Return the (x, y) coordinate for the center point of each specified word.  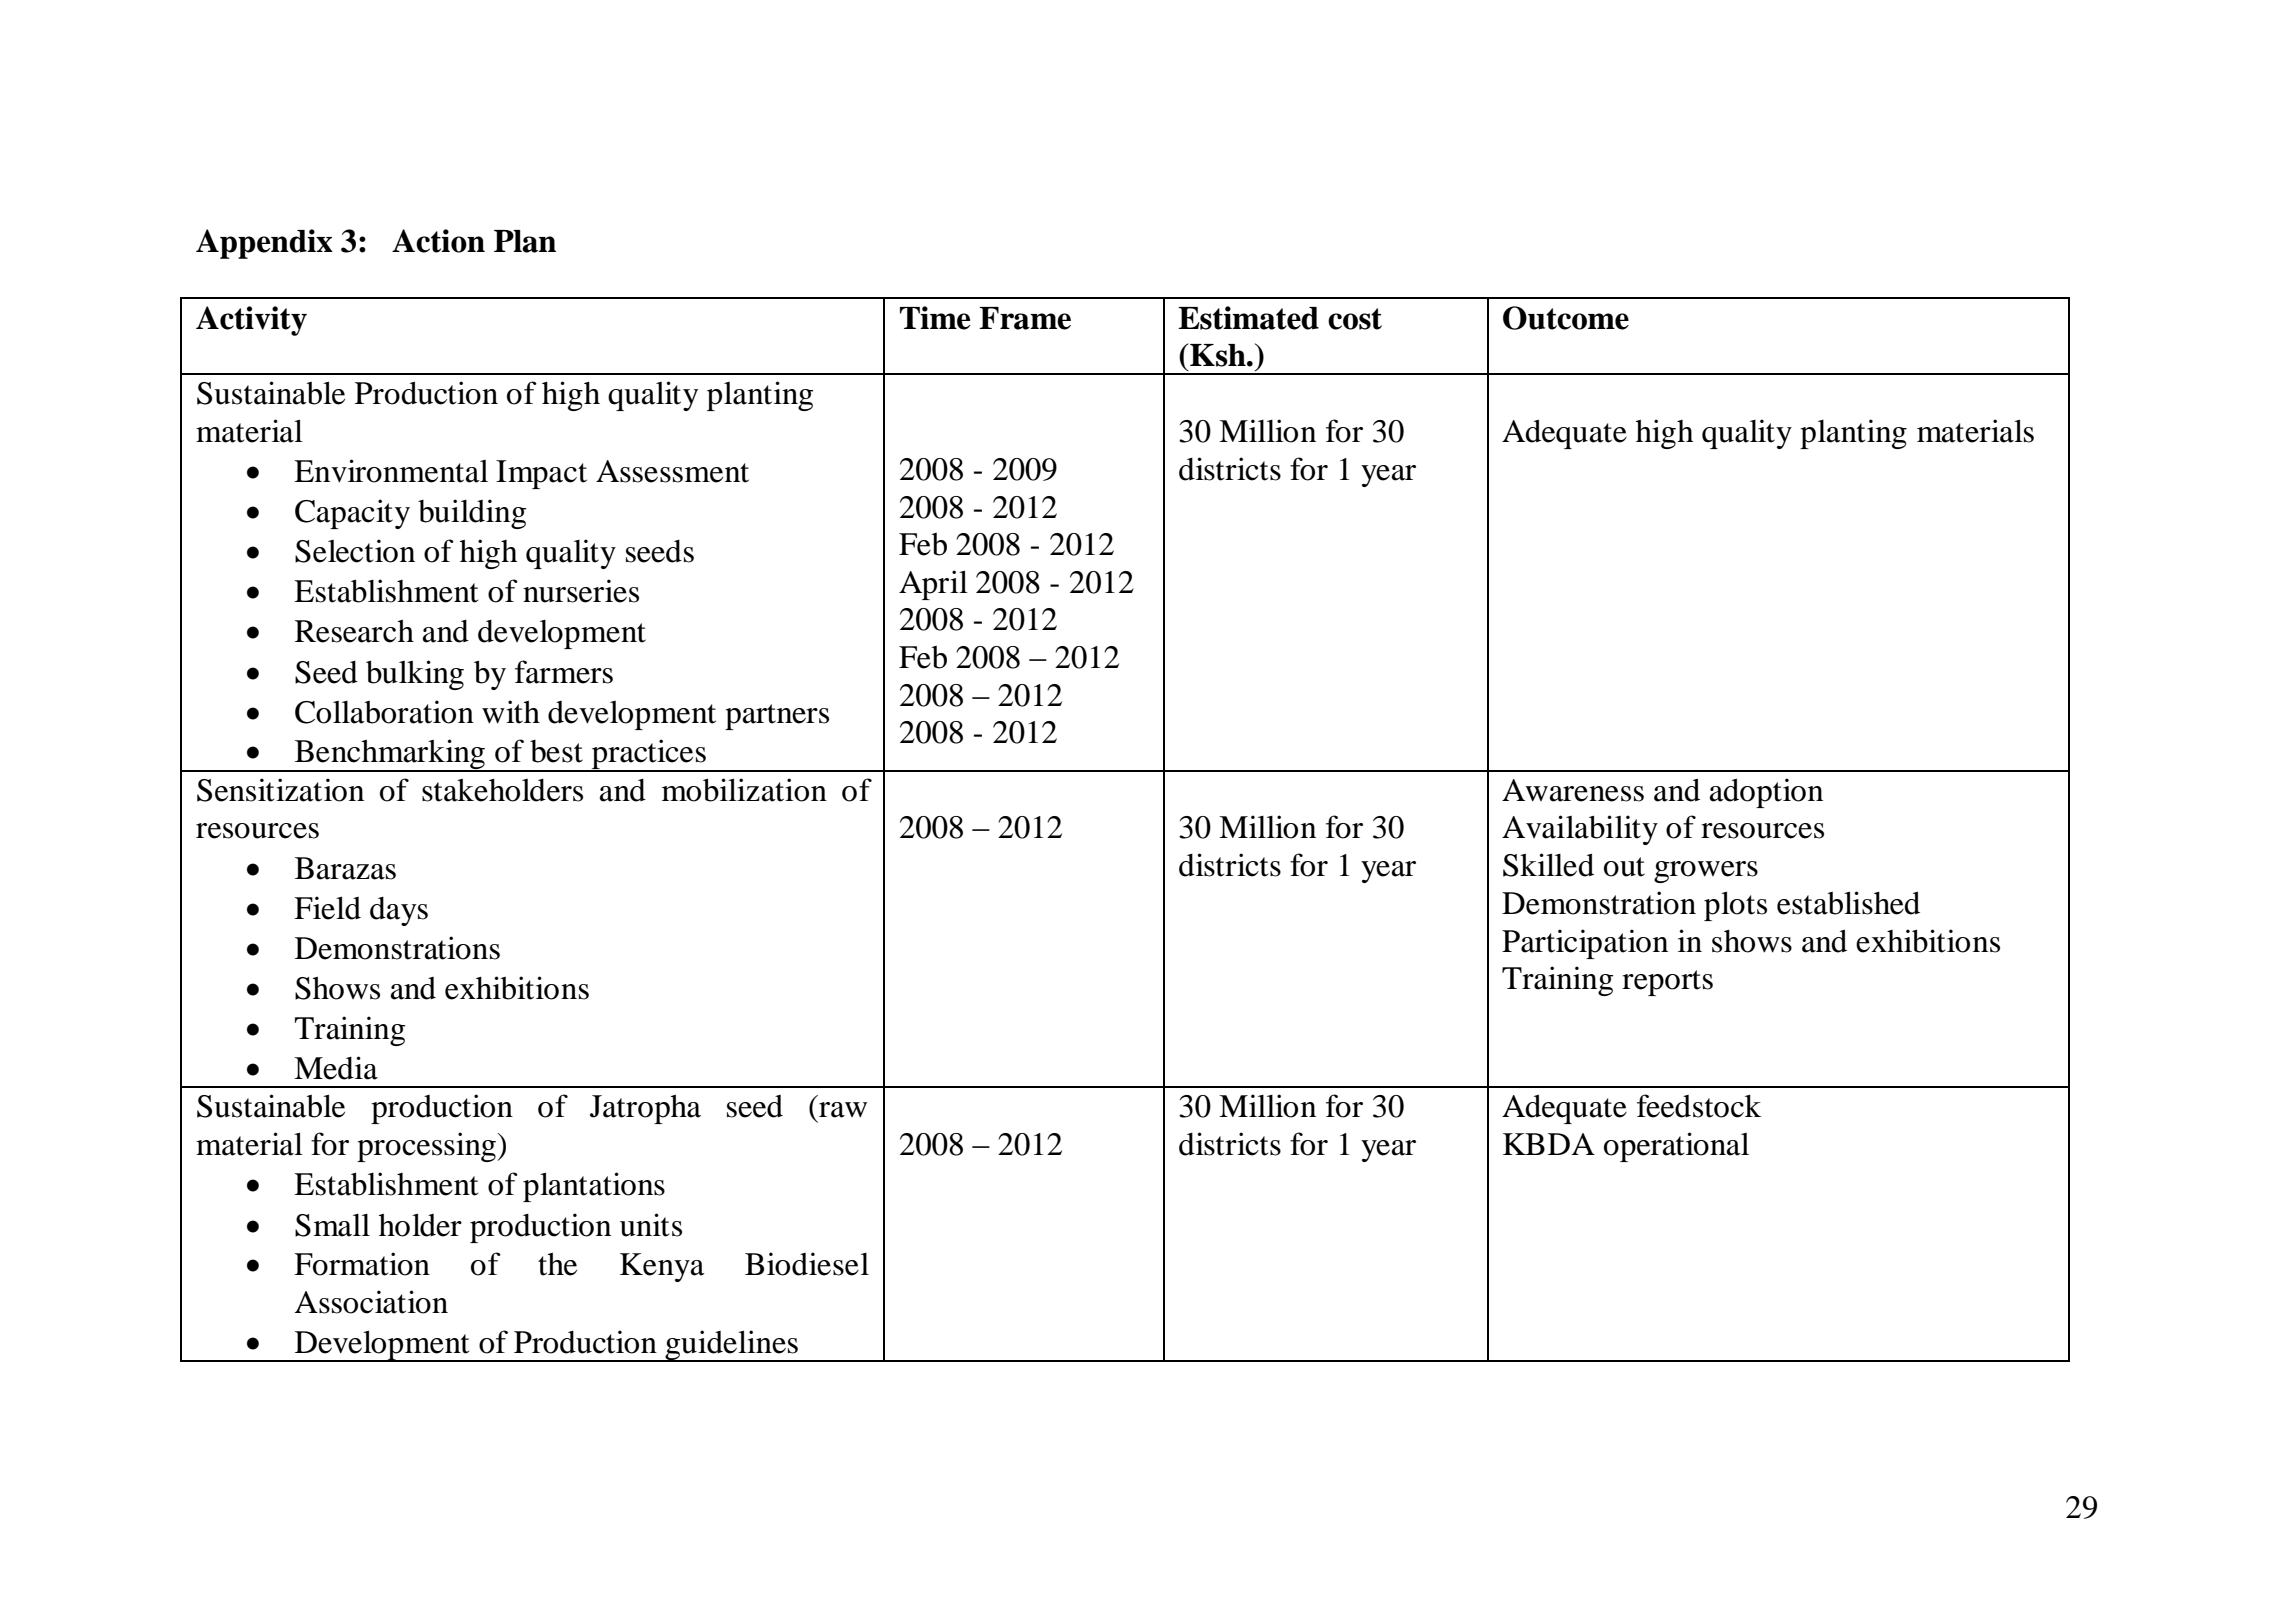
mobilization (744, 790)
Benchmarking (389, 755)
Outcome (1566, 318)
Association (371, 1302)
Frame (1025, 318)
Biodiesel (807, 1264)
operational (1676, 1147)
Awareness (1573, 790)
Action (438, 241)
